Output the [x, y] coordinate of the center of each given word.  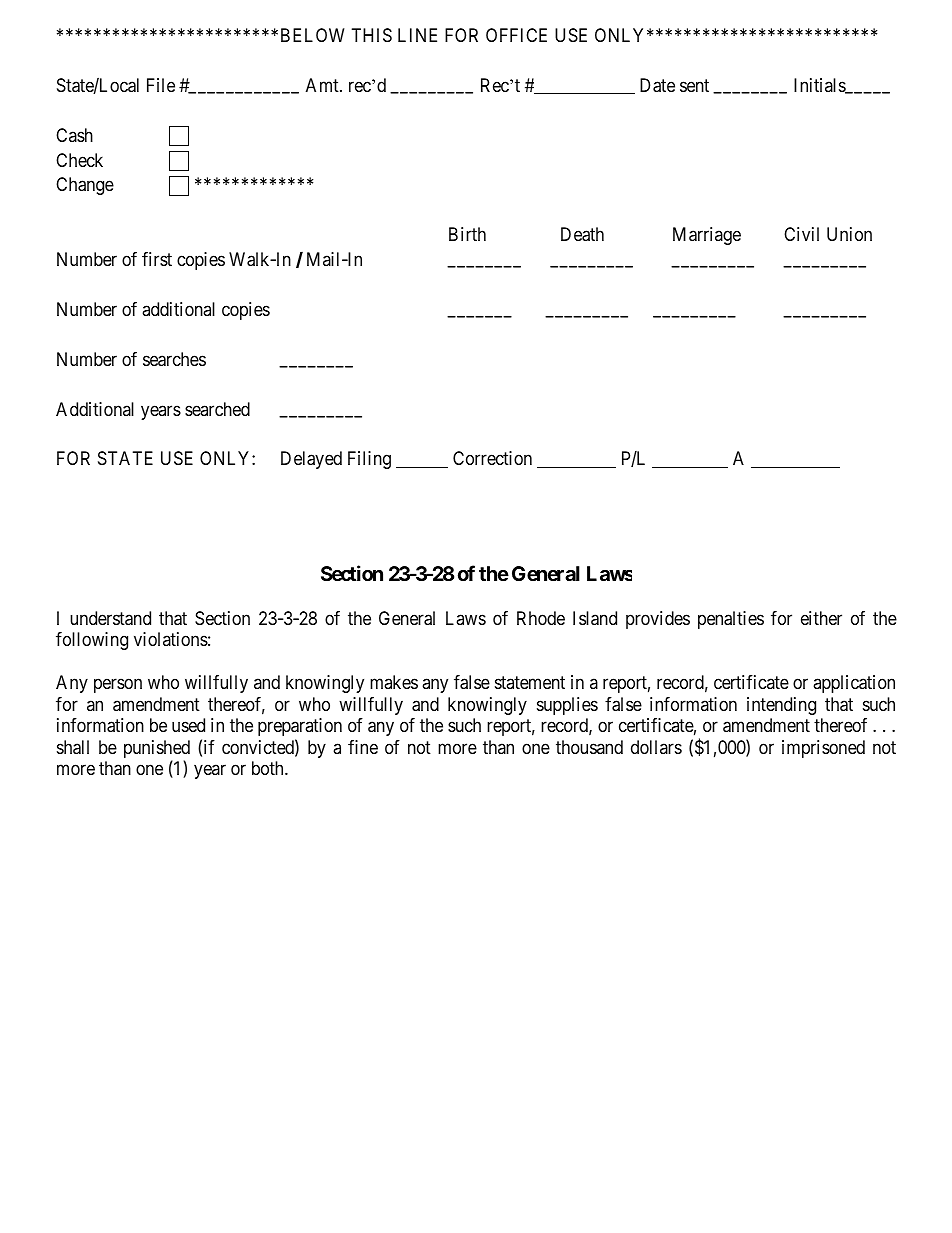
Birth [467, 234]
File [161, 85]
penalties [731, 620]
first [157, 259]
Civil [801, 234]
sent [694, 85]
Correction [492, 458]
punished [157, 750]
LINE [417, 35]
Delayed [311, 460]
